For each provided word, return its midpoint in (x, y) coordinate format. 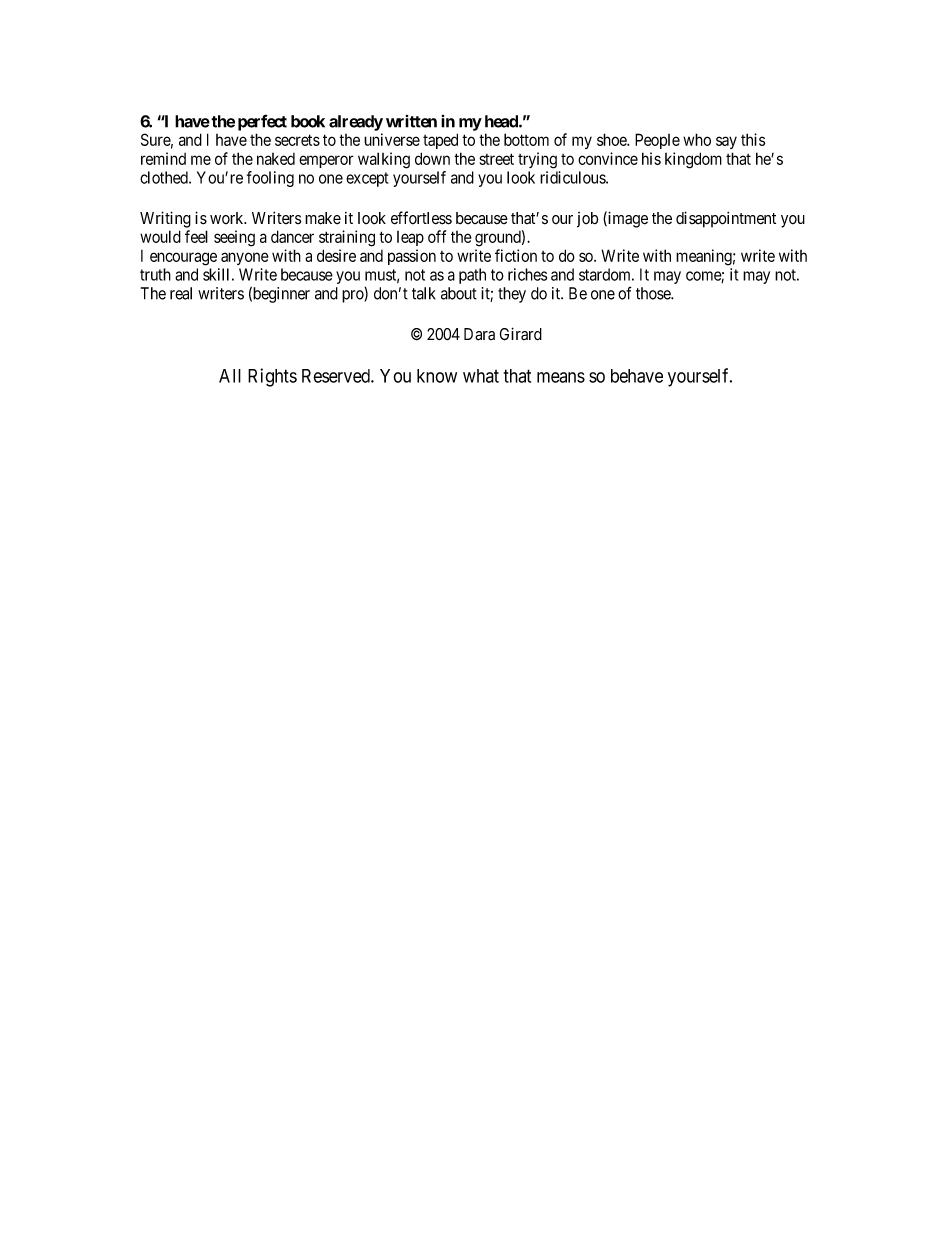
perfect (262, 122)
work (228, 218)
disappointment (726, 219)
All (230, 376)
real (181, 293)
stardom (606, 274)
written (411, 121)
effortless (421, 218)
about (459, 293)
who (697, 139)
